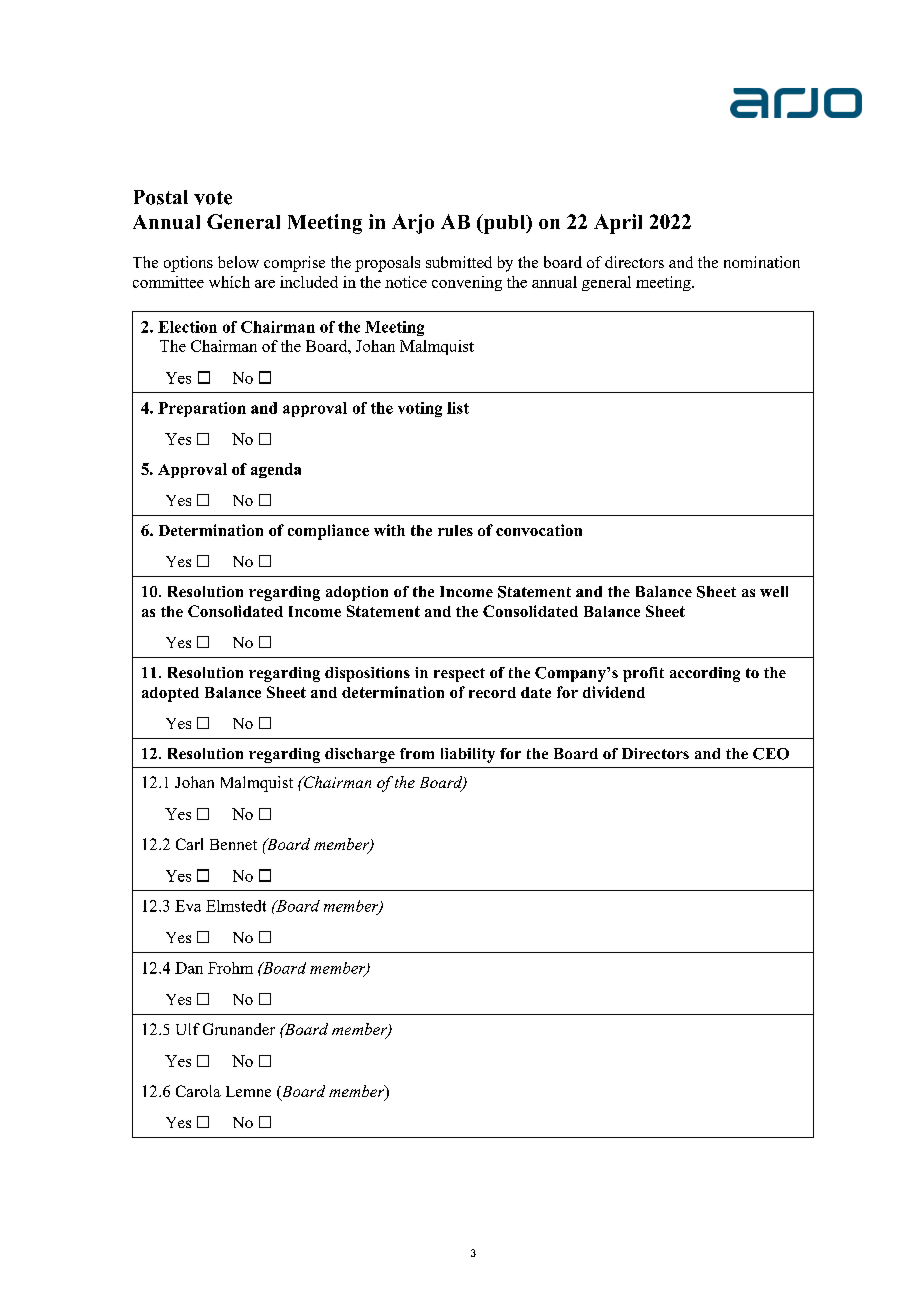 The image size is (924, 1307). What do you see at coordinates (618, 224) in the page?
I see `April` at bounding box center [618, 224].
